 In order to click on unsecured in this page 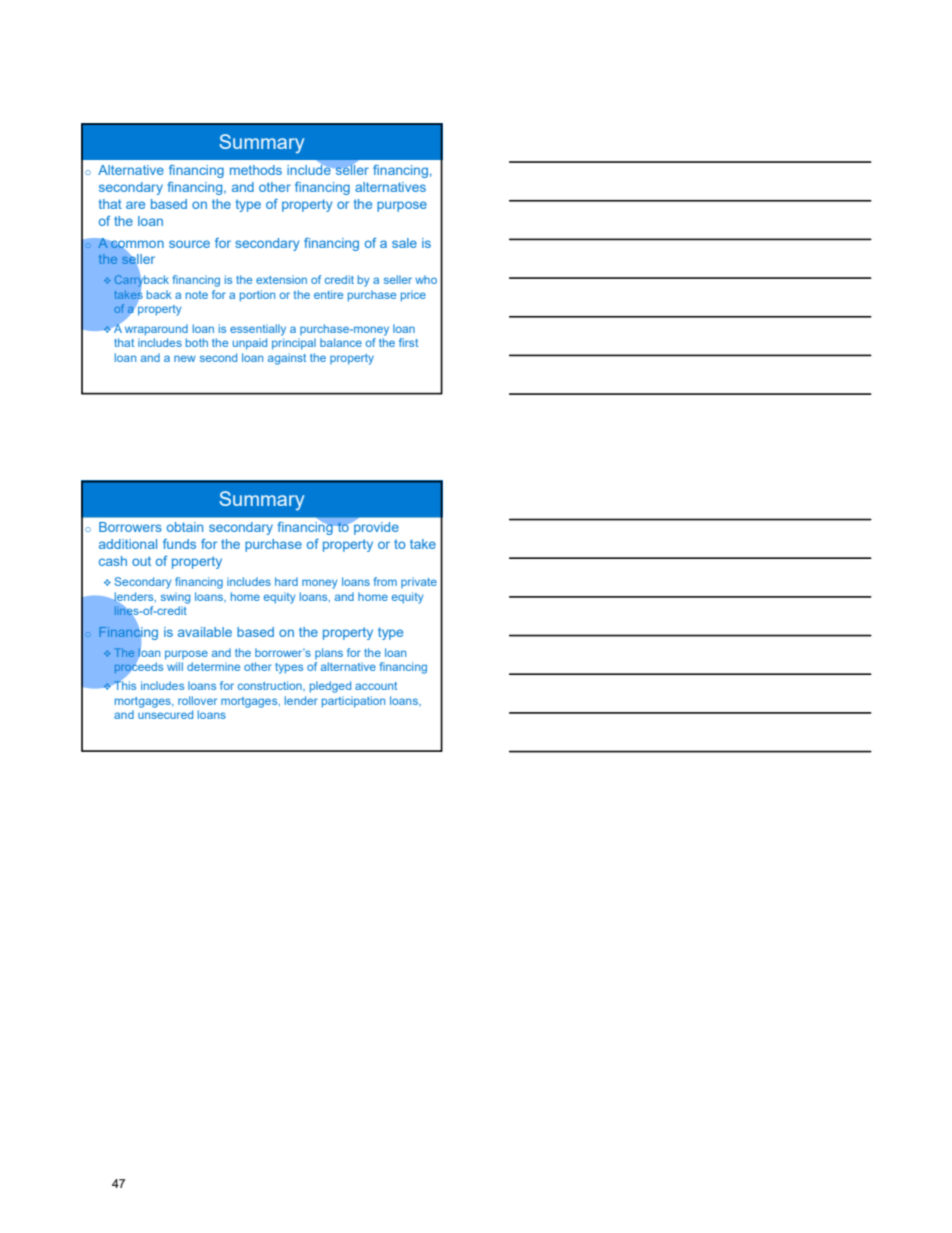, I will do `click(165, 714)`.
